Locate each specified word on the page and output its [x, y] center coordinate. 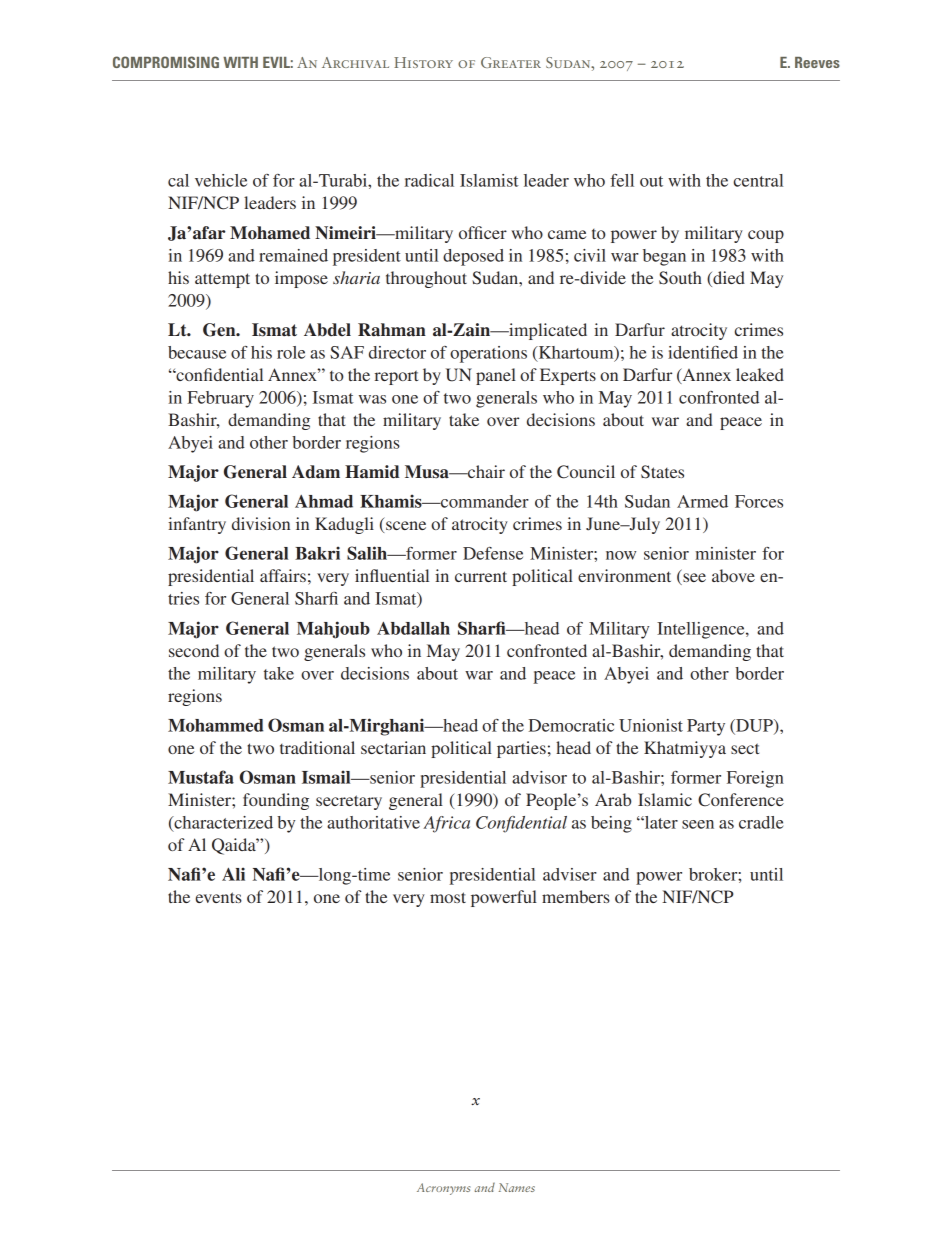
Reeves [817, 62]
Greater [511, 62]
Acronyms [443, 1189]
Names [517, 1187]
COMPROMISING [166, 62]
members [576, 896]
